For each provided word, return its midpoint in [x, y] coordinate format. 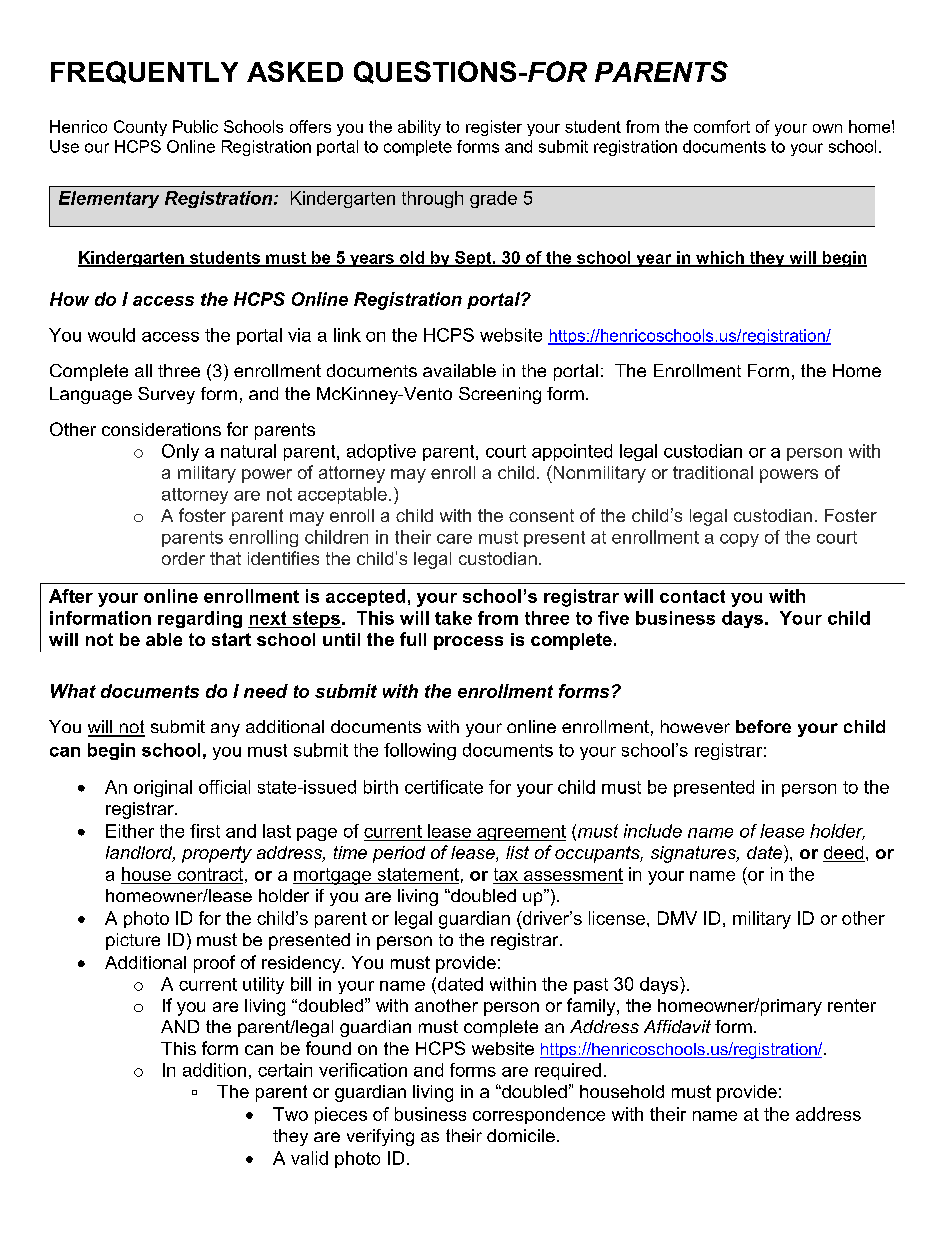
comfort [722, 126]
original [163, 788]
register [494, 128]
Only [180, 452]
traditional [713, 472]
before [763, 726]
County [140, 128]
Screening [500, 395]
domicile [521, 1135]
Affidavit [677, 1026]
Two [290, 1114]
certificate [444, 787]
